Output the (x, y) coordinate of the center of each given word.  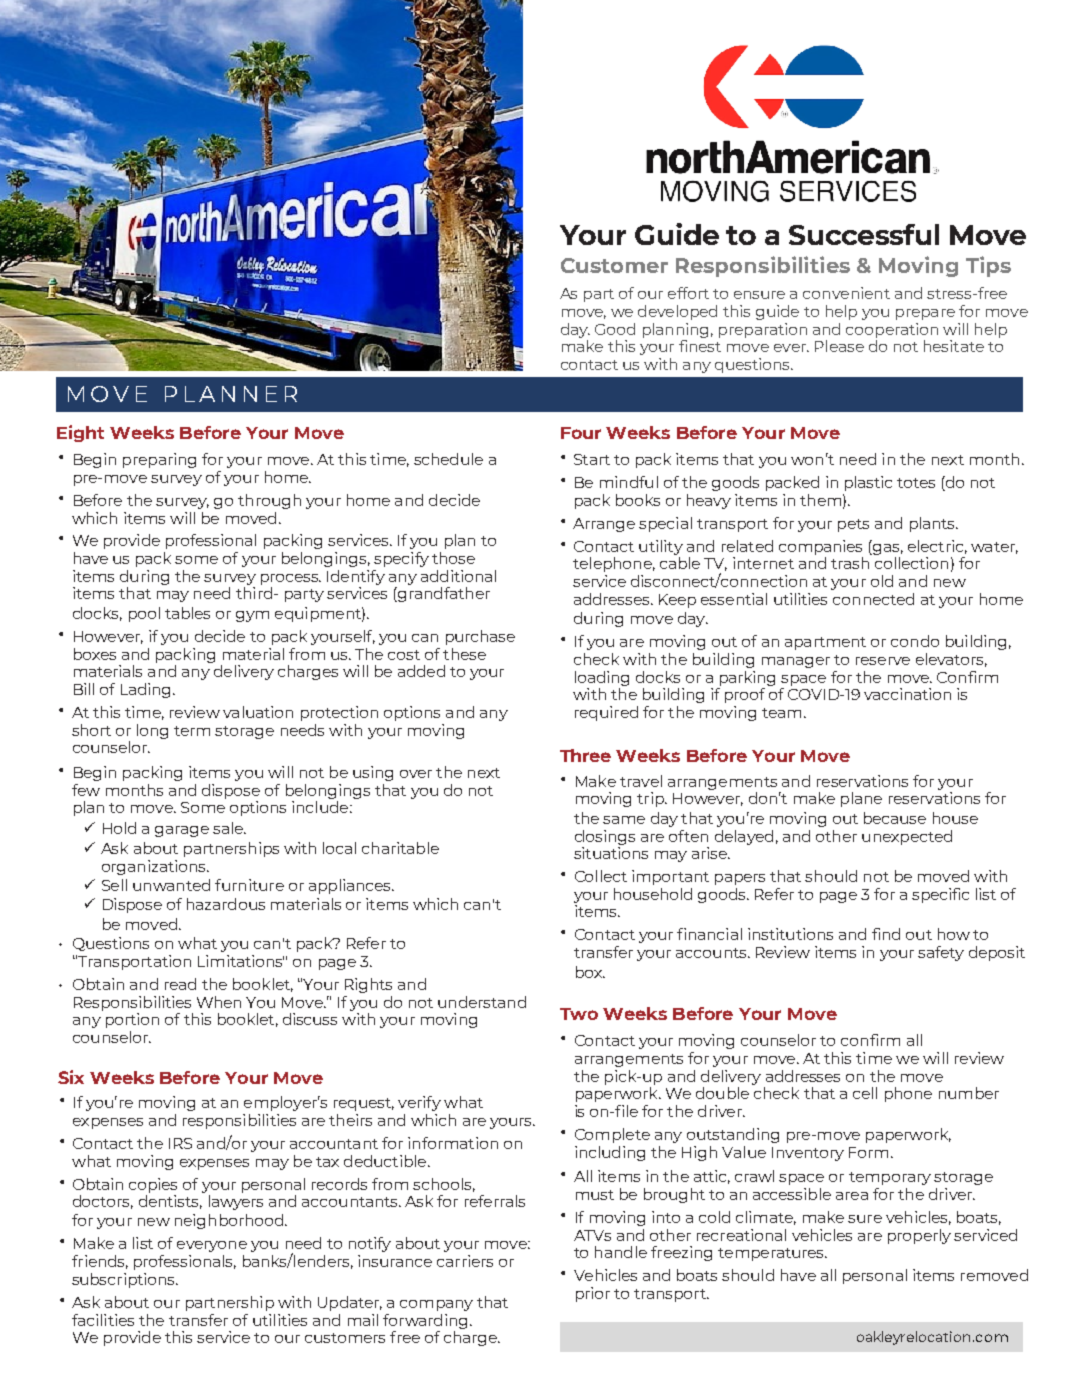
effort (688, 293)
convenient (846, 293)
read (180, 984)
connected (873, 599)
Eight (80, 433)
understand (482, 1002)
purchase (480, 637)
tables (187, 613)
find (886, 934)
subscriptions (124, 1280)
